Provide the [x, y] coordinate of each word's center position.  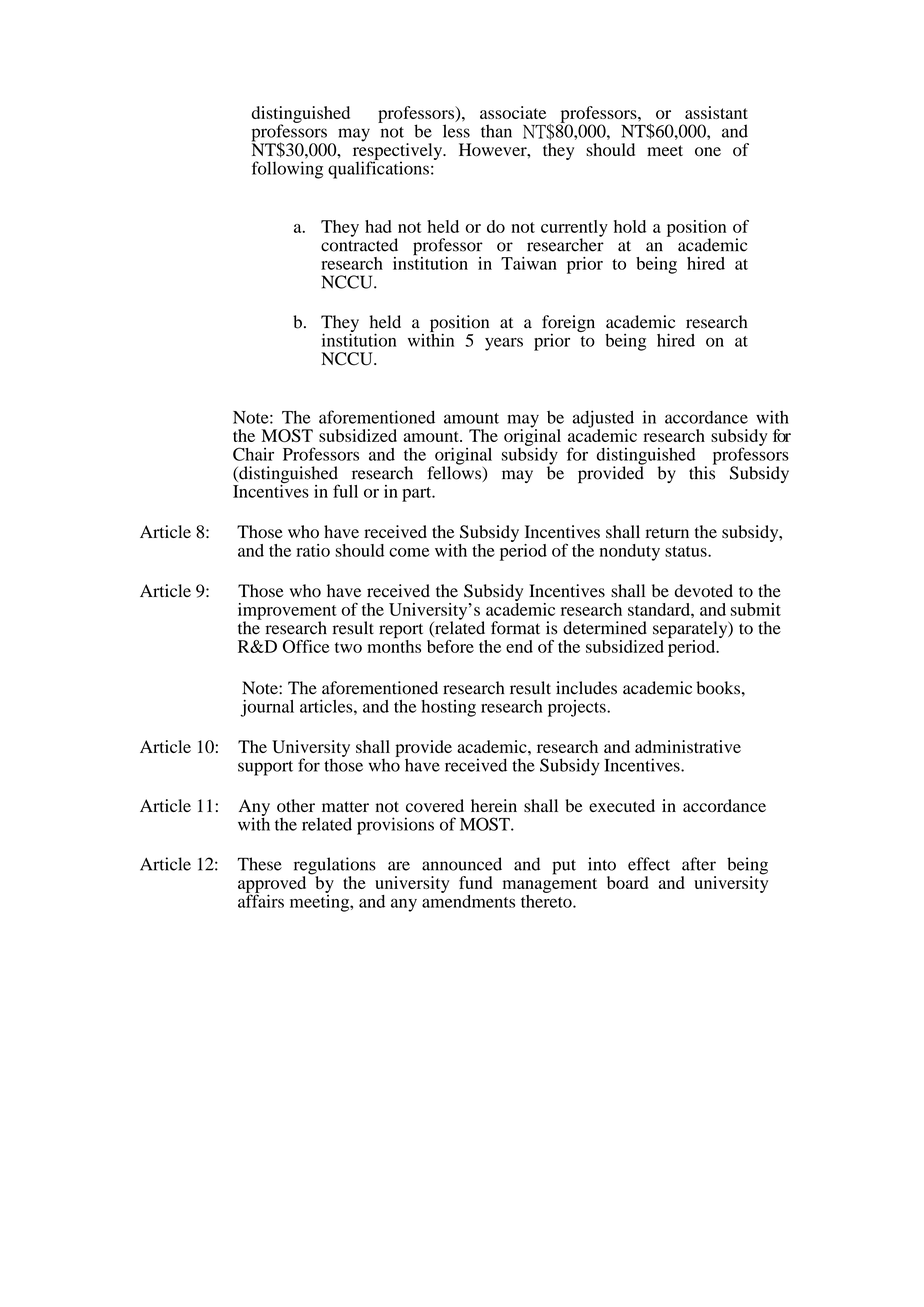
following [287, 170]
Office [306, 646]
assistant [716, 112]
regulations [335, 867]
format [515, 628]
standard [660, 609]
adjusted [603, 420]
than [496, 131]
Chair [253, 454]
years [504, 344]
